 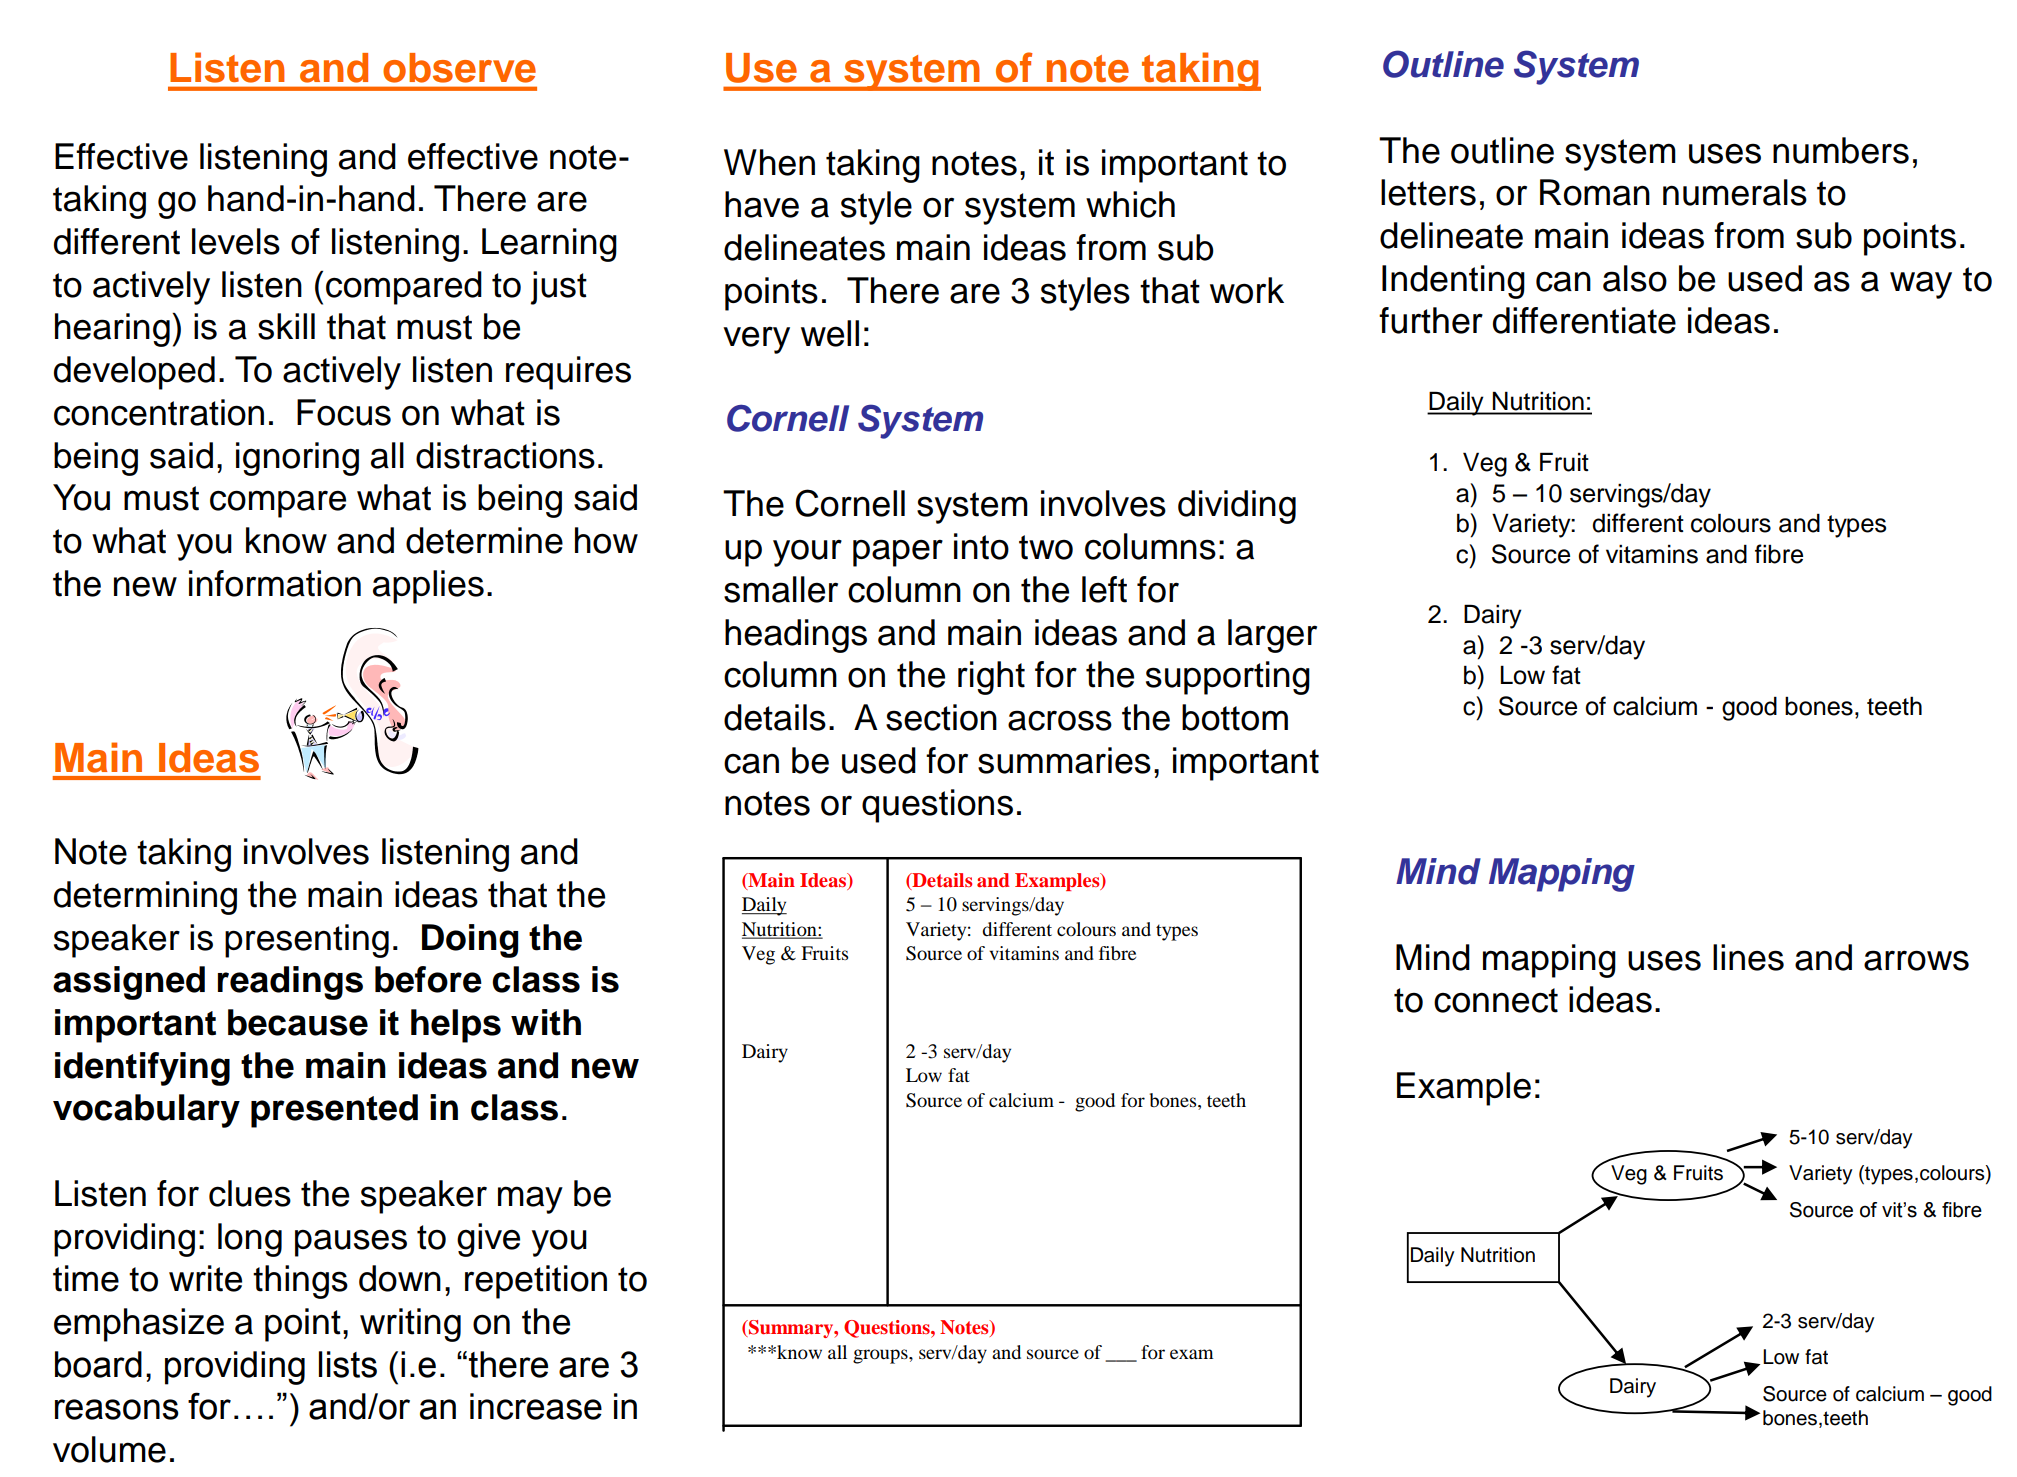 I want to click on right, so click(x=991, y=678).
